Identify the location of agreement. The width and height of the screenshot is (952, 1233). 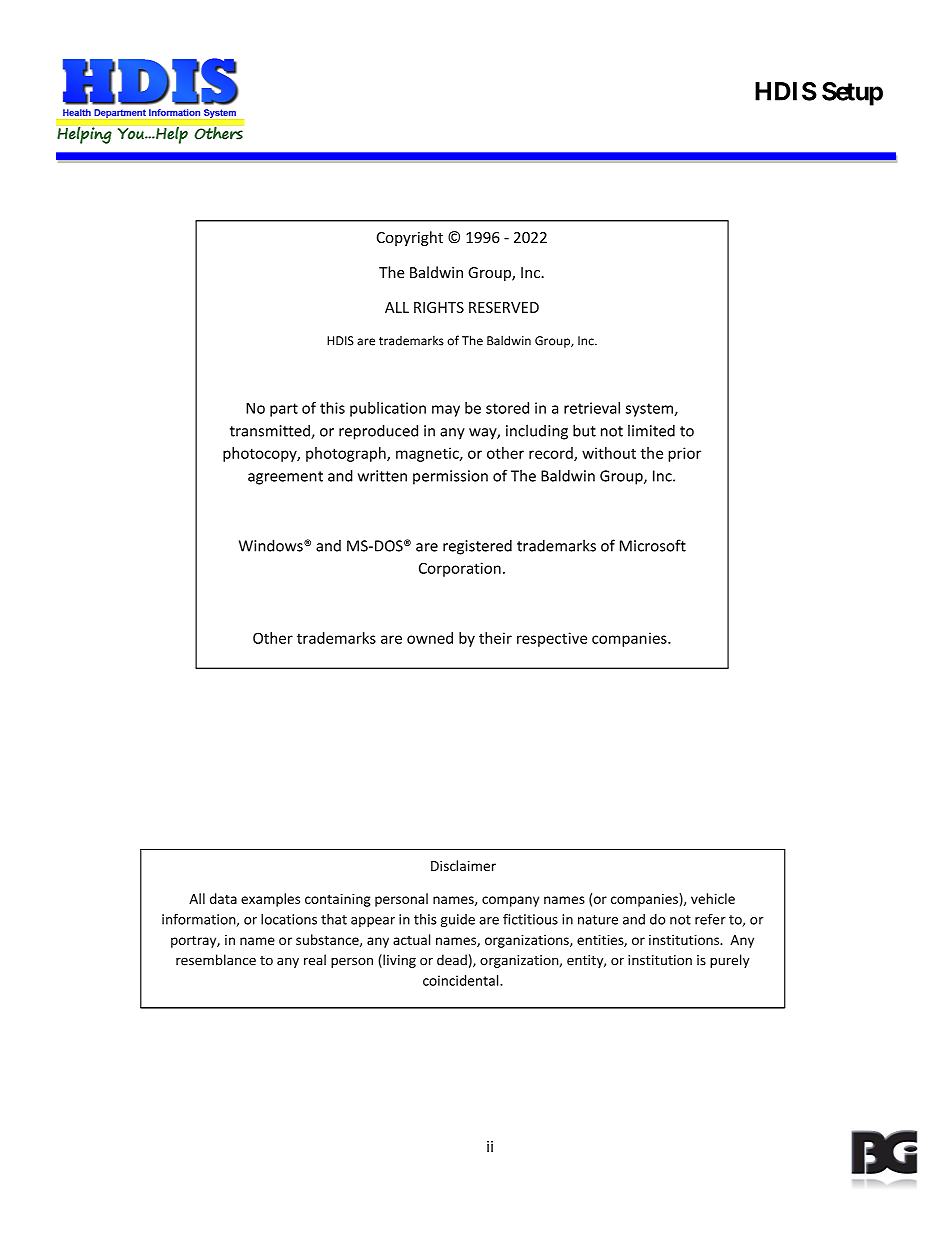
(285, 478).
